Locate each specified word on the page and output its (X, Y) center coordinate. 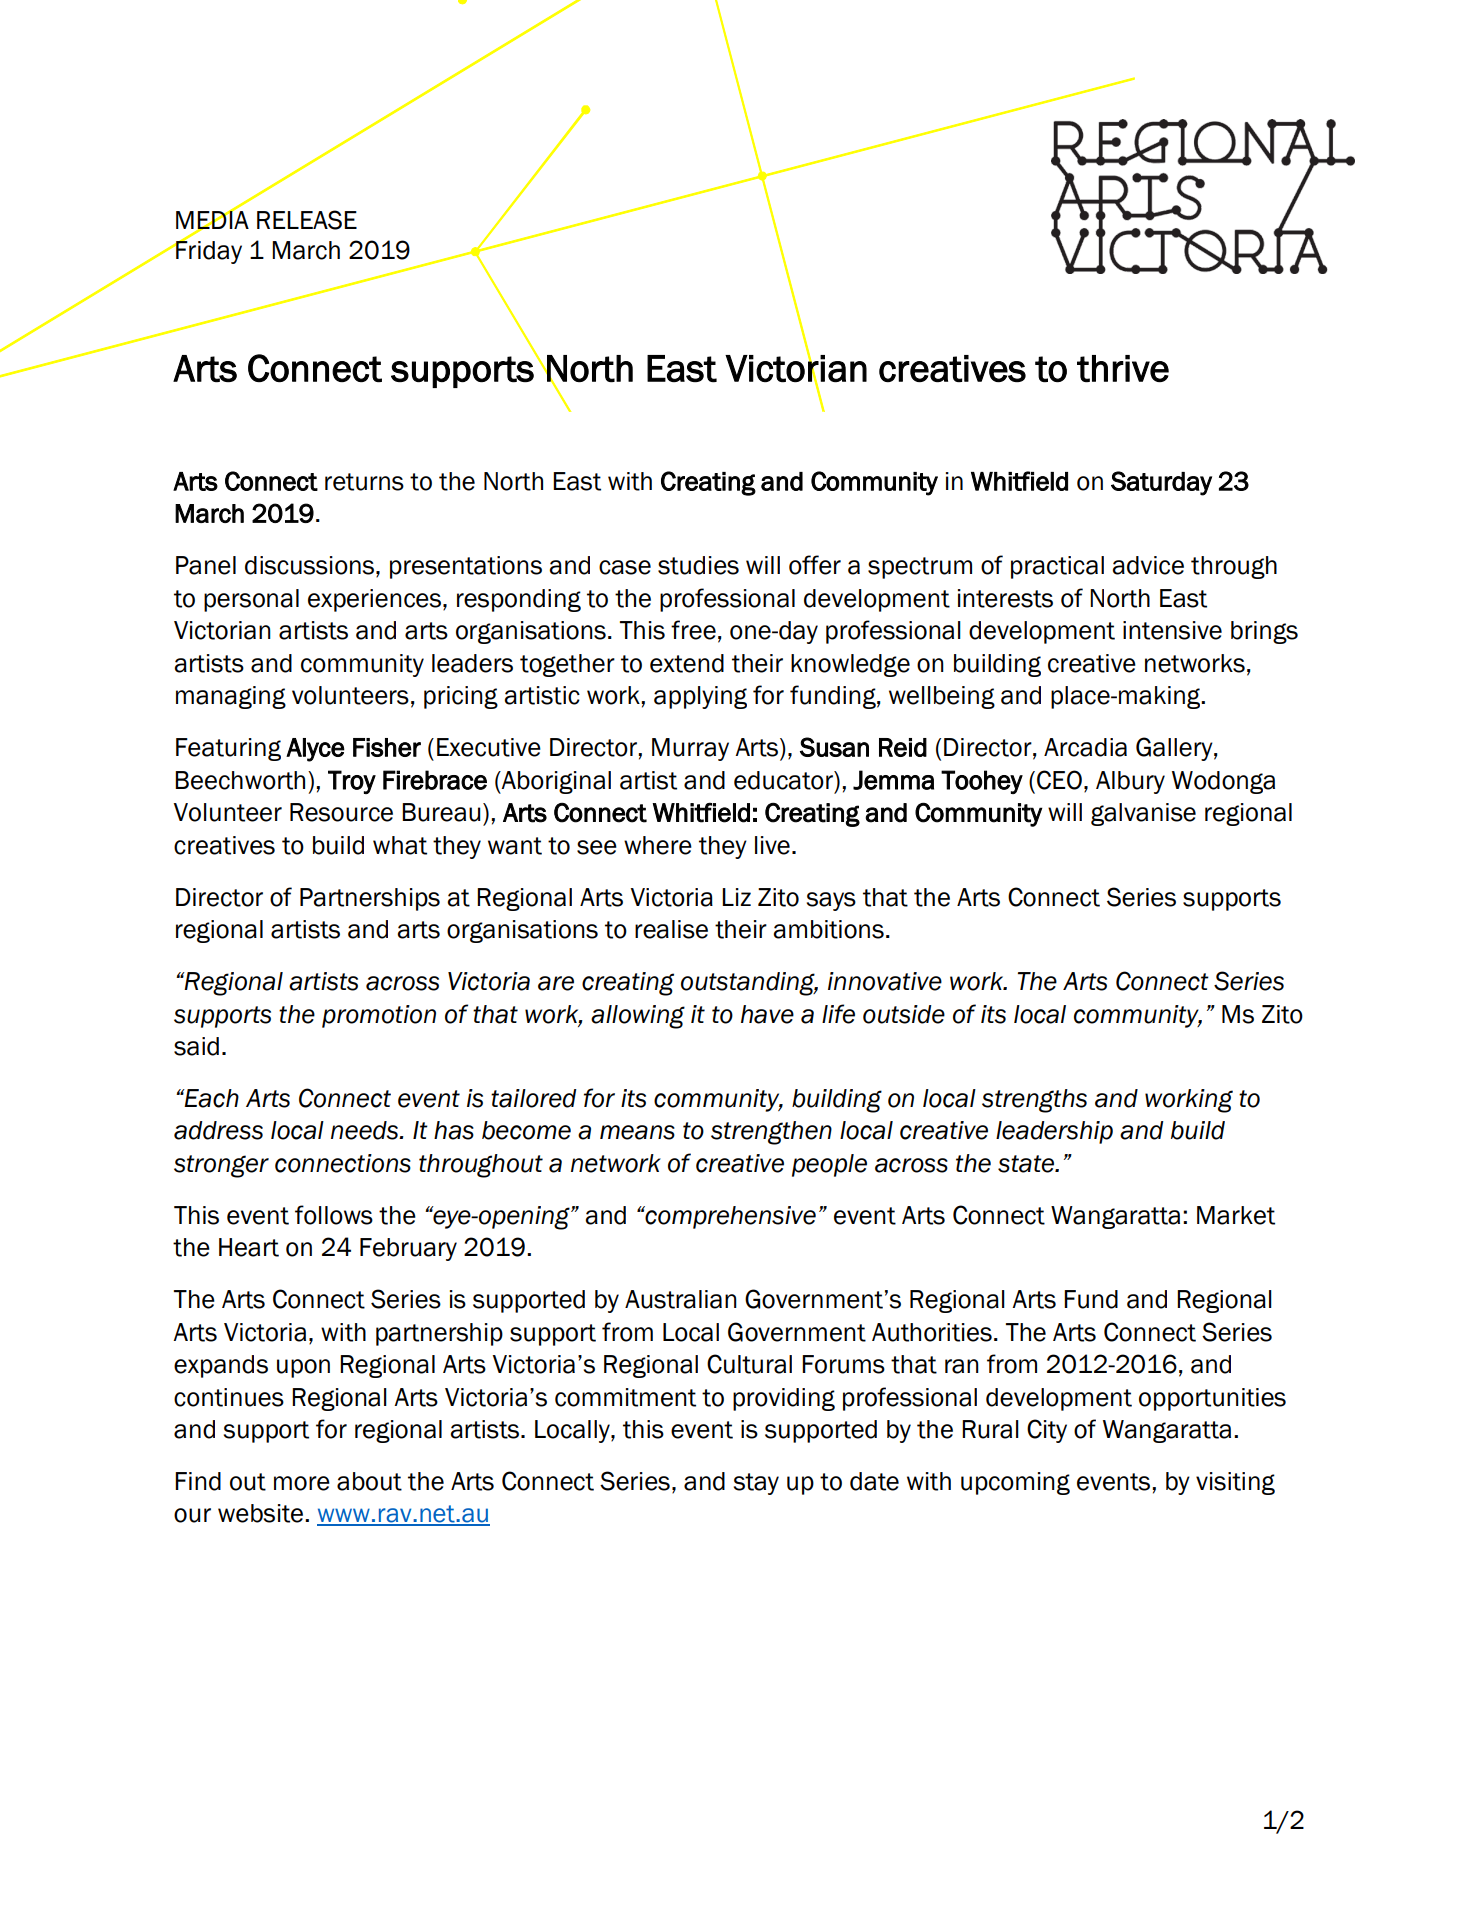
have (767, 1014)
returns (364, 482)
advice (1148, 565)
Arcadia (1085, 747)
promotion (379, 1016)
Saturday (1161, 483)
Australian (681, 1299)
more (302, 1483)
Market (1236, 1215)
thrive (1123, 369)
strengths (1034, 1101)
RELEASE (307, 220)
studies (698, 565)
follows (334, 1215)
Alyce (315, 750)
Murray (690, 749)
